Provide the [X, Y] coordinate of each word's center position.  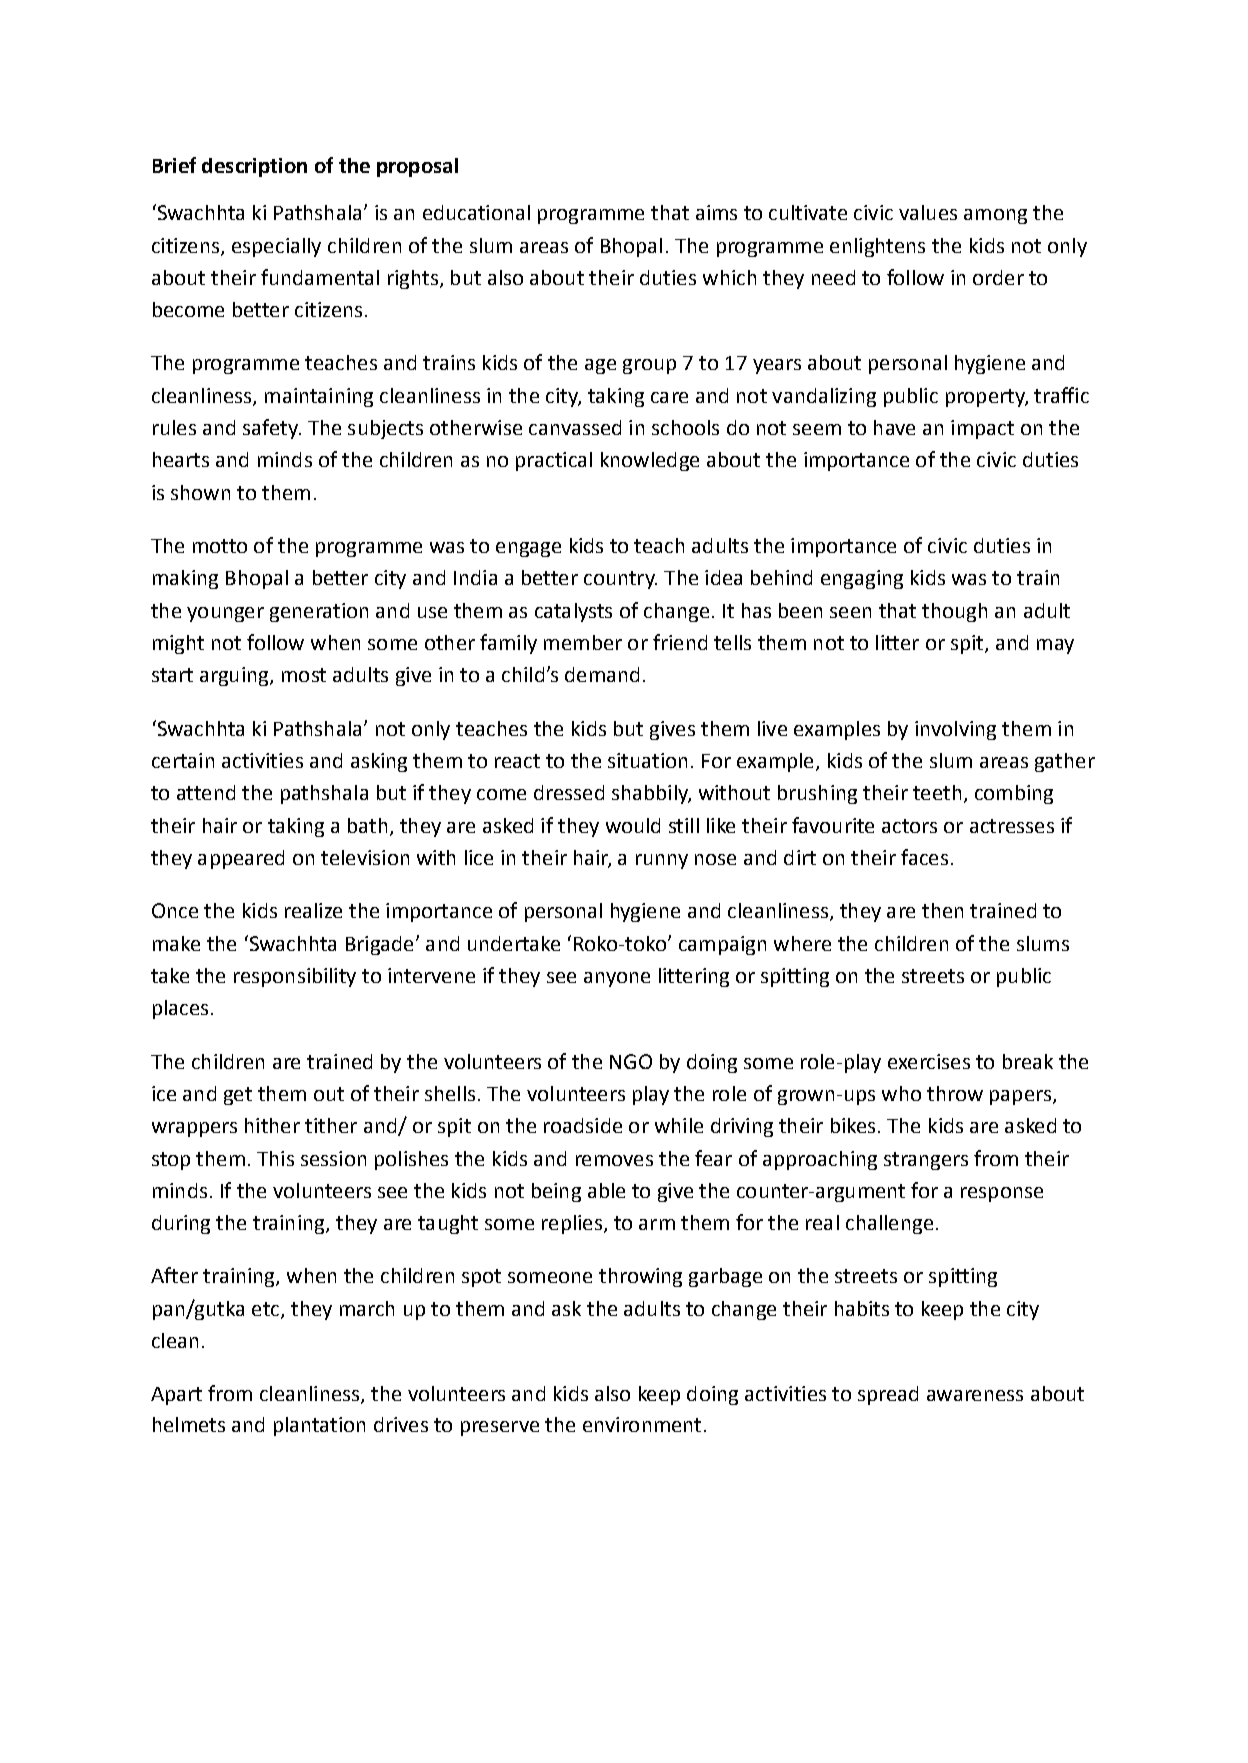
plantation [319, 1426]
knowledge [650, 461]
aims [716, 212]
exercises [929, 1061]
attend [206, 792]
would [633, 825]
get [238, 1096]
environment [642, 1424]
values [928, 212]
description [254, 167]
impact [982, 429]
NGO [631, 1061]
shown [200, 492]
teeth [937, 792]
